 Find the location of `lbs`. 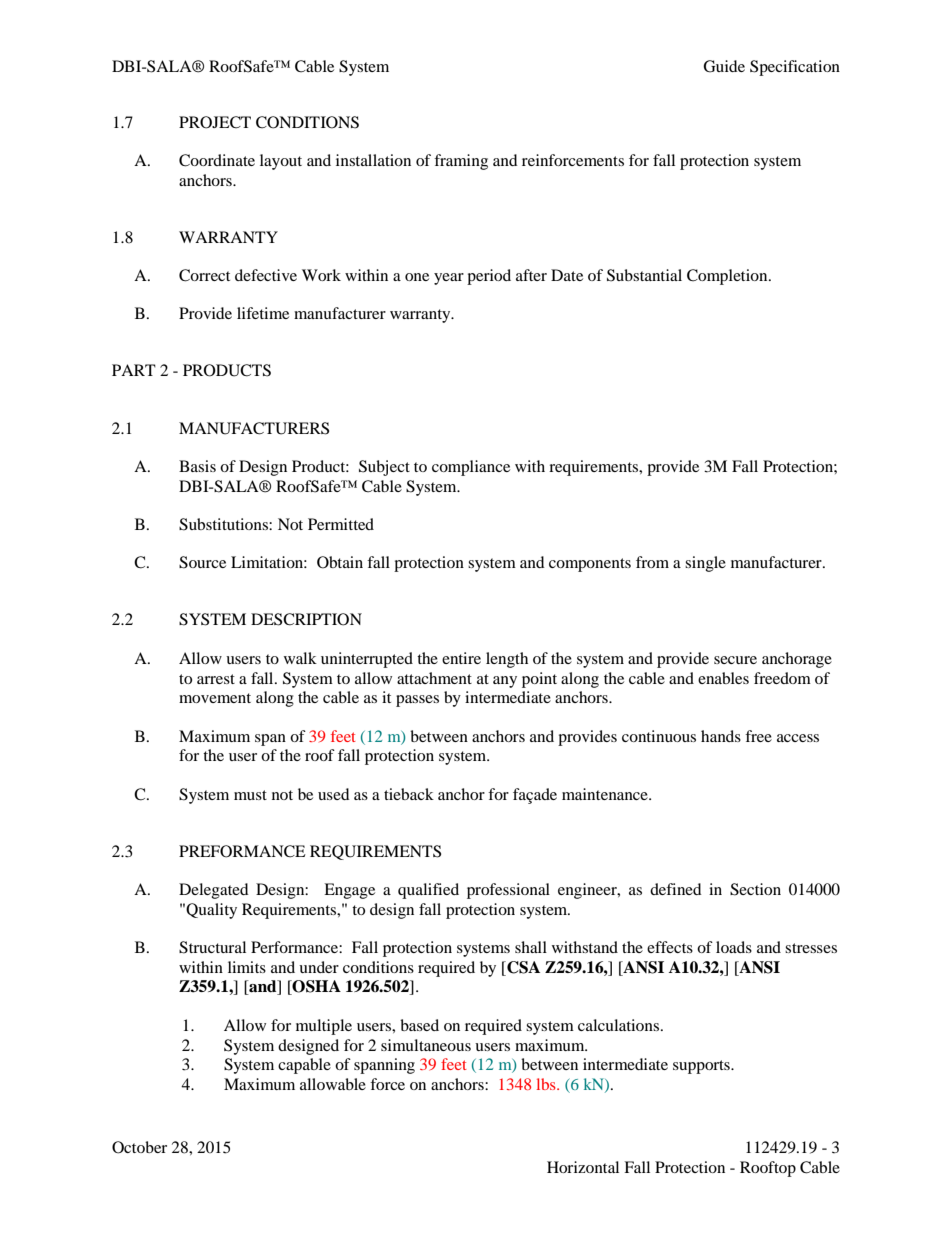

lbs is located at coordinates (547, 1084).
